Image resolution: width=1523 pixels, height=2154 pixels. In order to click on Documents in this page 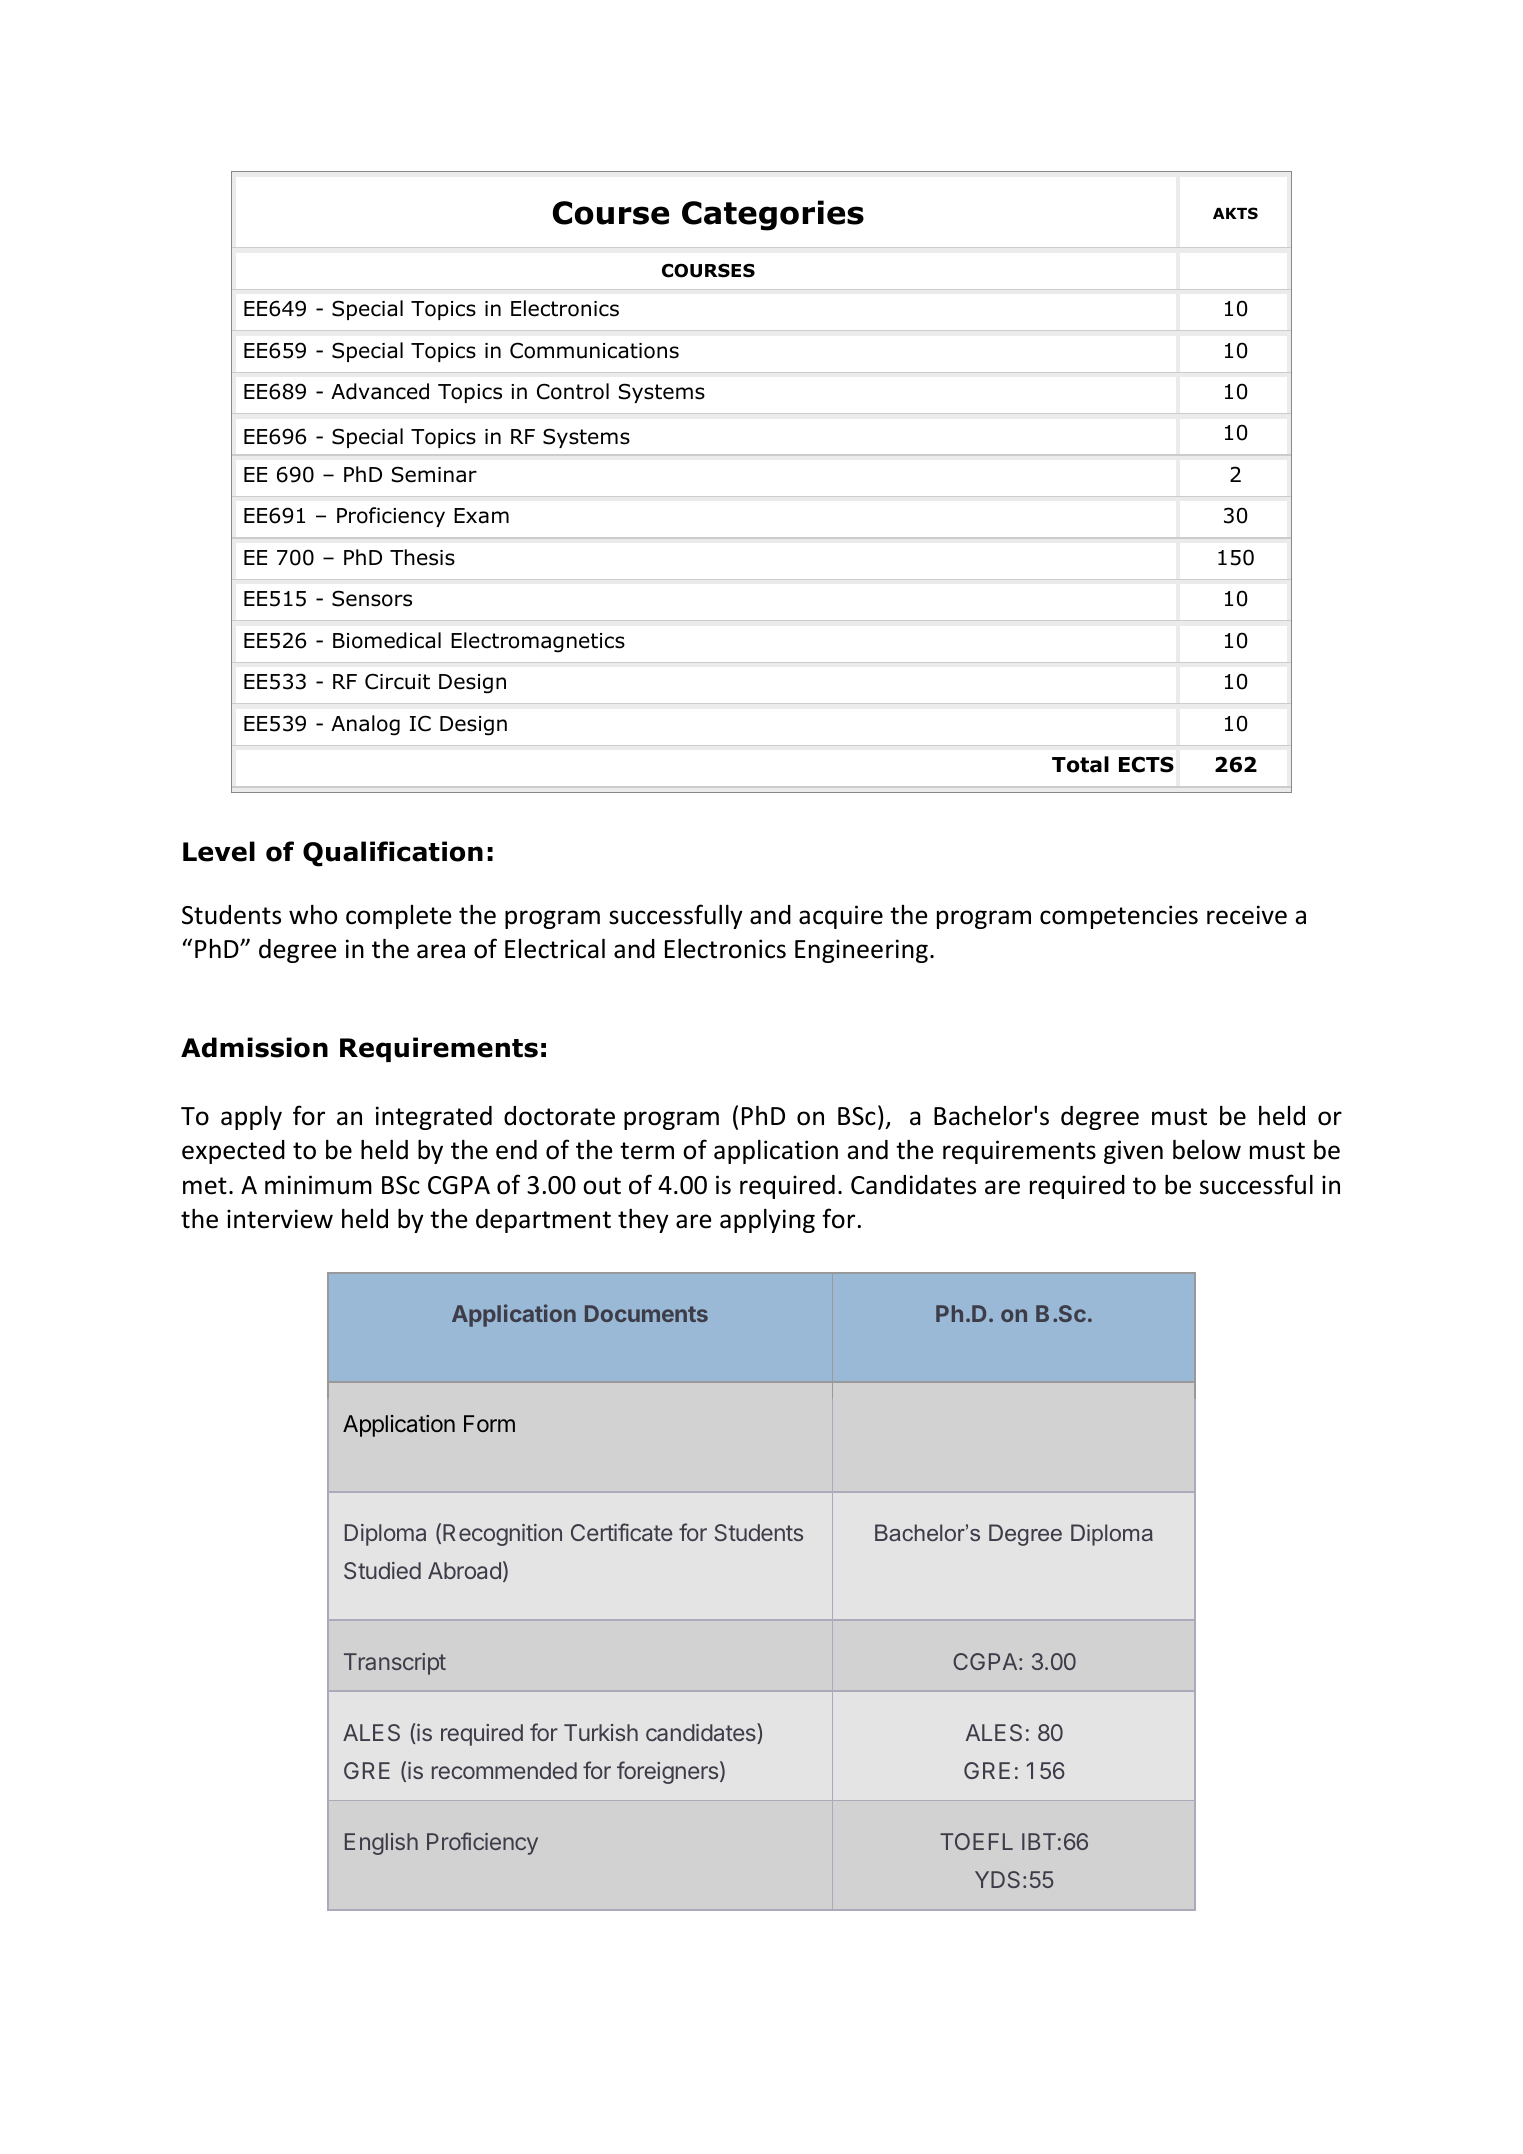, I will do `click(646, 1313)`.
